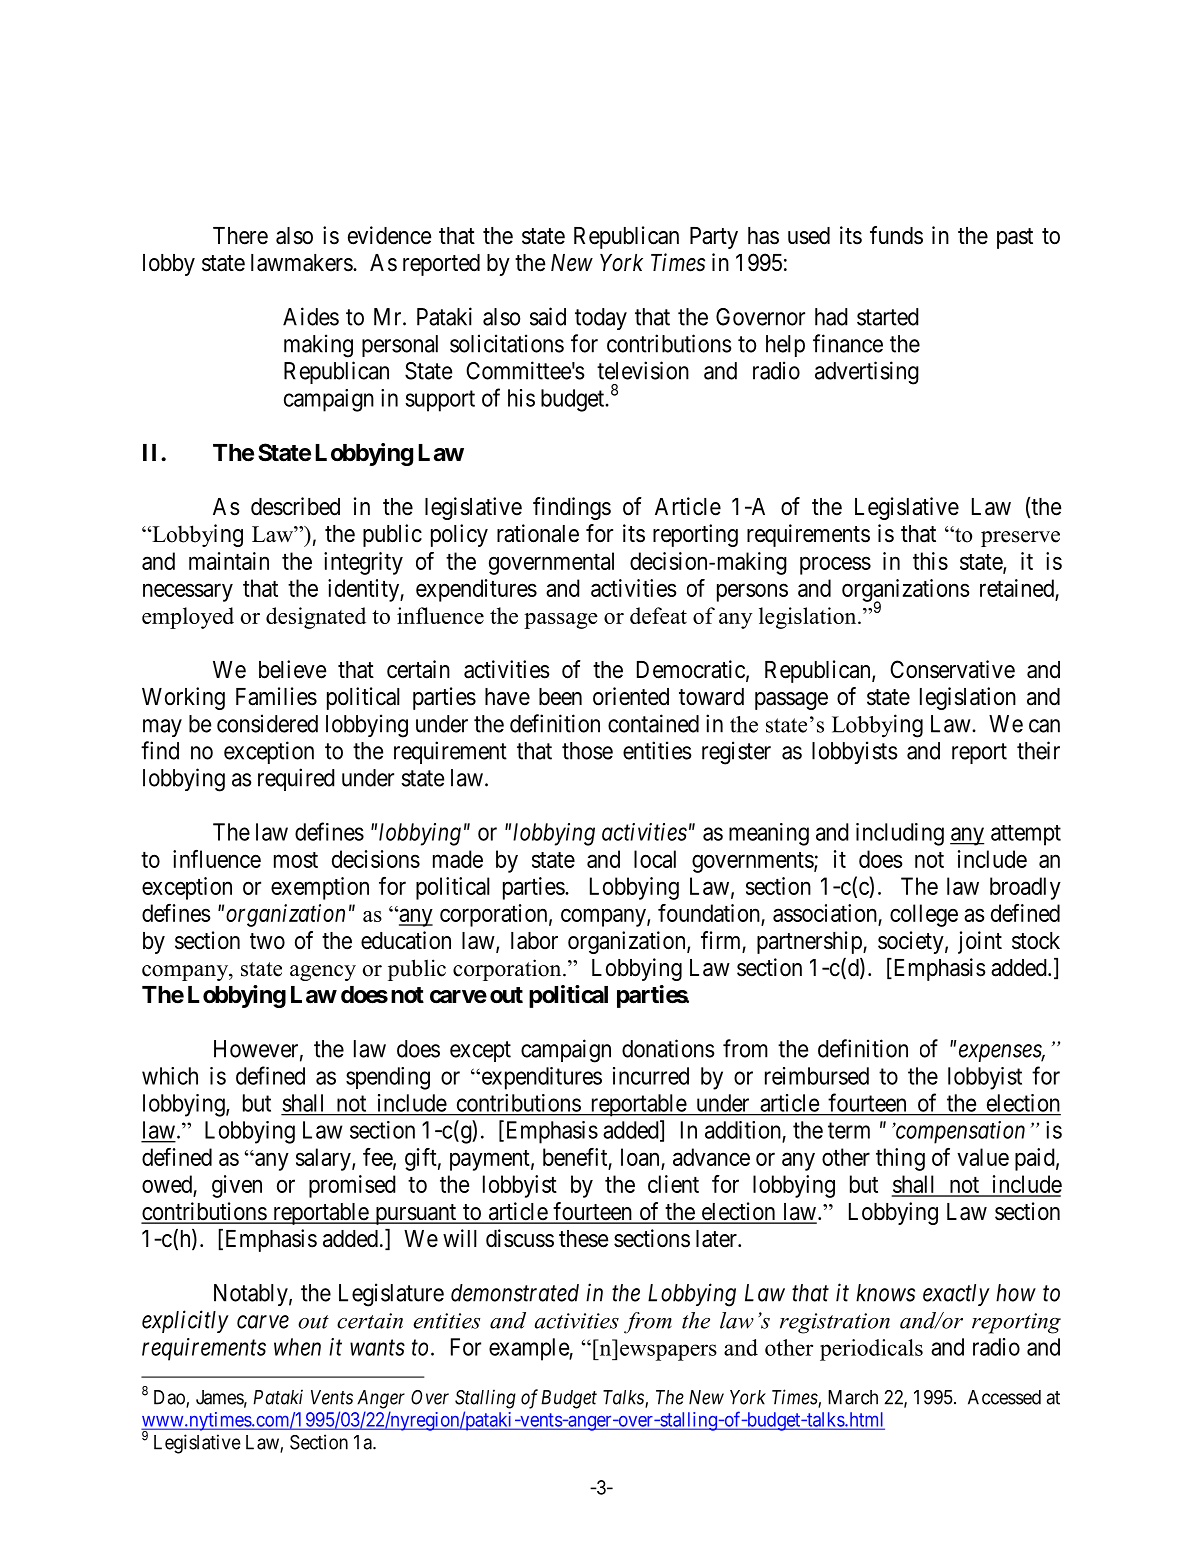 The height and width of the document is (1555, 1202). I want to click on funds, so click(896, 235).
